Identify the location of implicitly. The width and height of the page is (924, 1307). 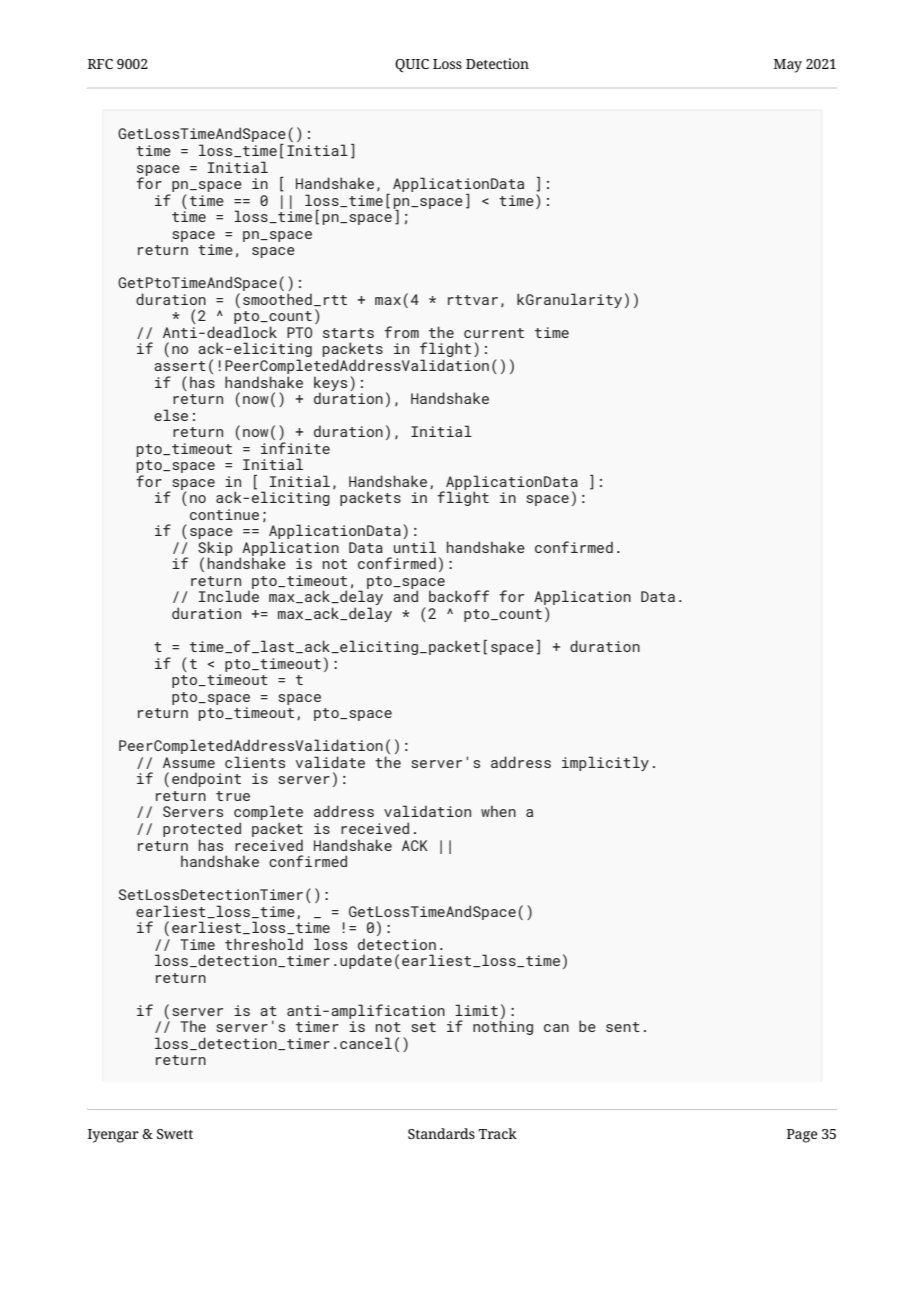
(605, 763).
